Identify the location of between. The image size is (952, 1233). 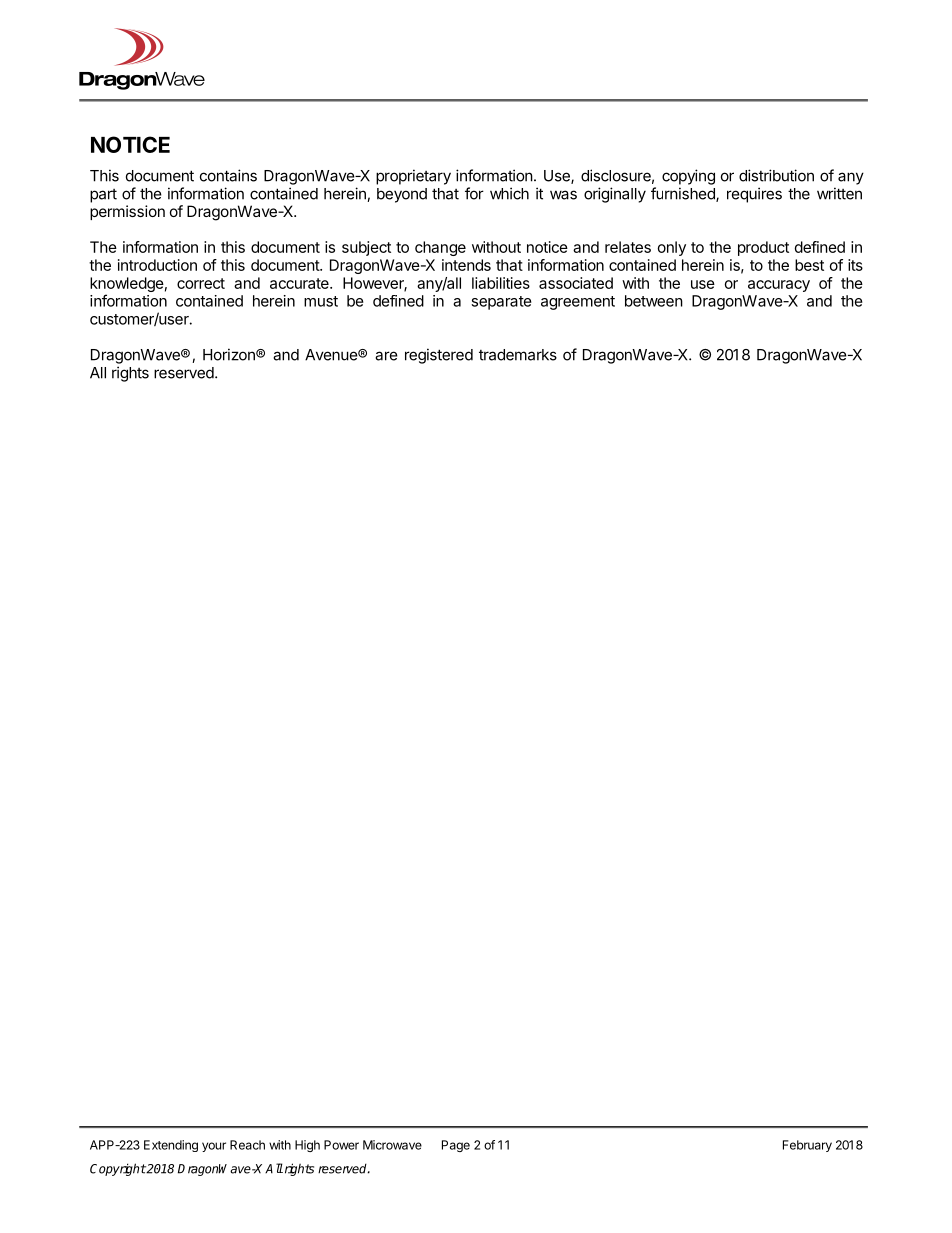
(654, 301).
